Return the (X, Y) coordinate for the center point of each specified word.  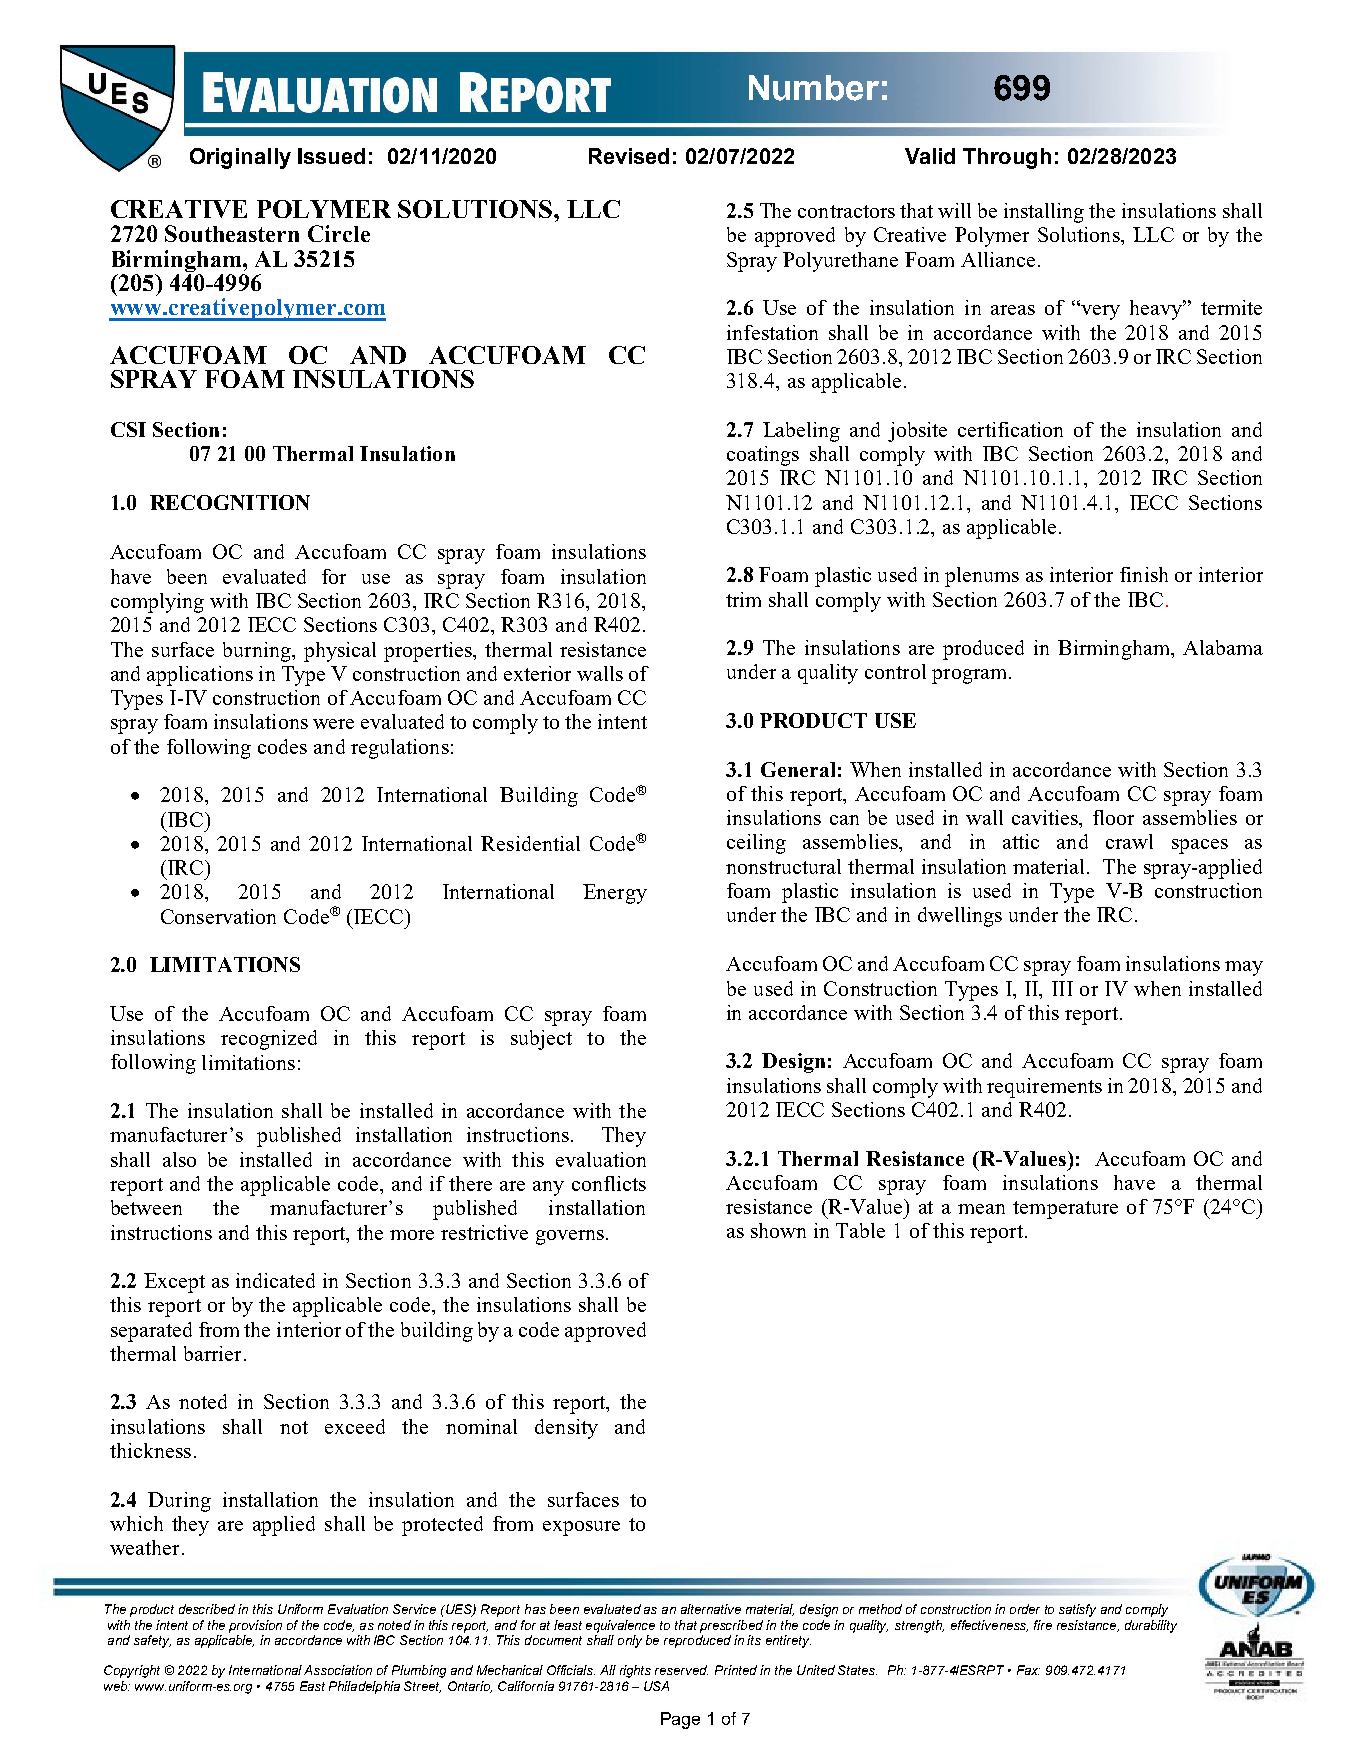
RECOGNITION (230, 502)
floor (1113, 817)
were (333, 724)
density (566, 1429)
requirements (1044, 1088)
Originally (240, 158)
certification (1010, 429)
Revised (629, 156)
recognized (269, 1040)
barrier (212, 1353)
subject (541, 1040)
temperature (1065, 1210)
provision (255, 1626)
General (798, 769)
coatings (763, 456)
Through (1007, 158)
